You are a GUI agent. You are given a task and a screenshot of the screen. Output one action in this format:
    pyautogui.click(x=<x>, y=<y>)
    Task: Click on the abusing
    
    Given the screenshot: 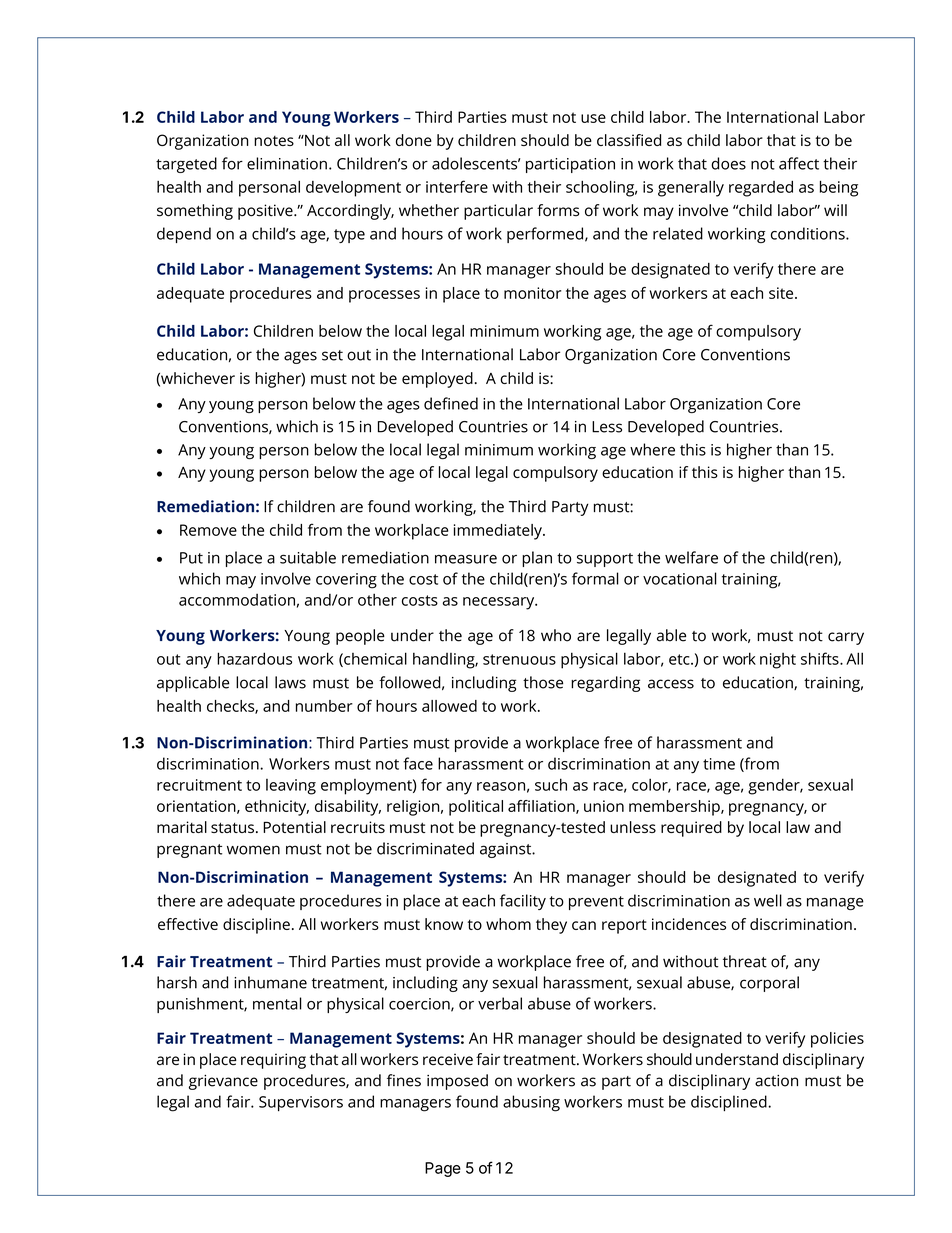 What is the action you would take?
    pyautogui.click(x=531, y=1103)
